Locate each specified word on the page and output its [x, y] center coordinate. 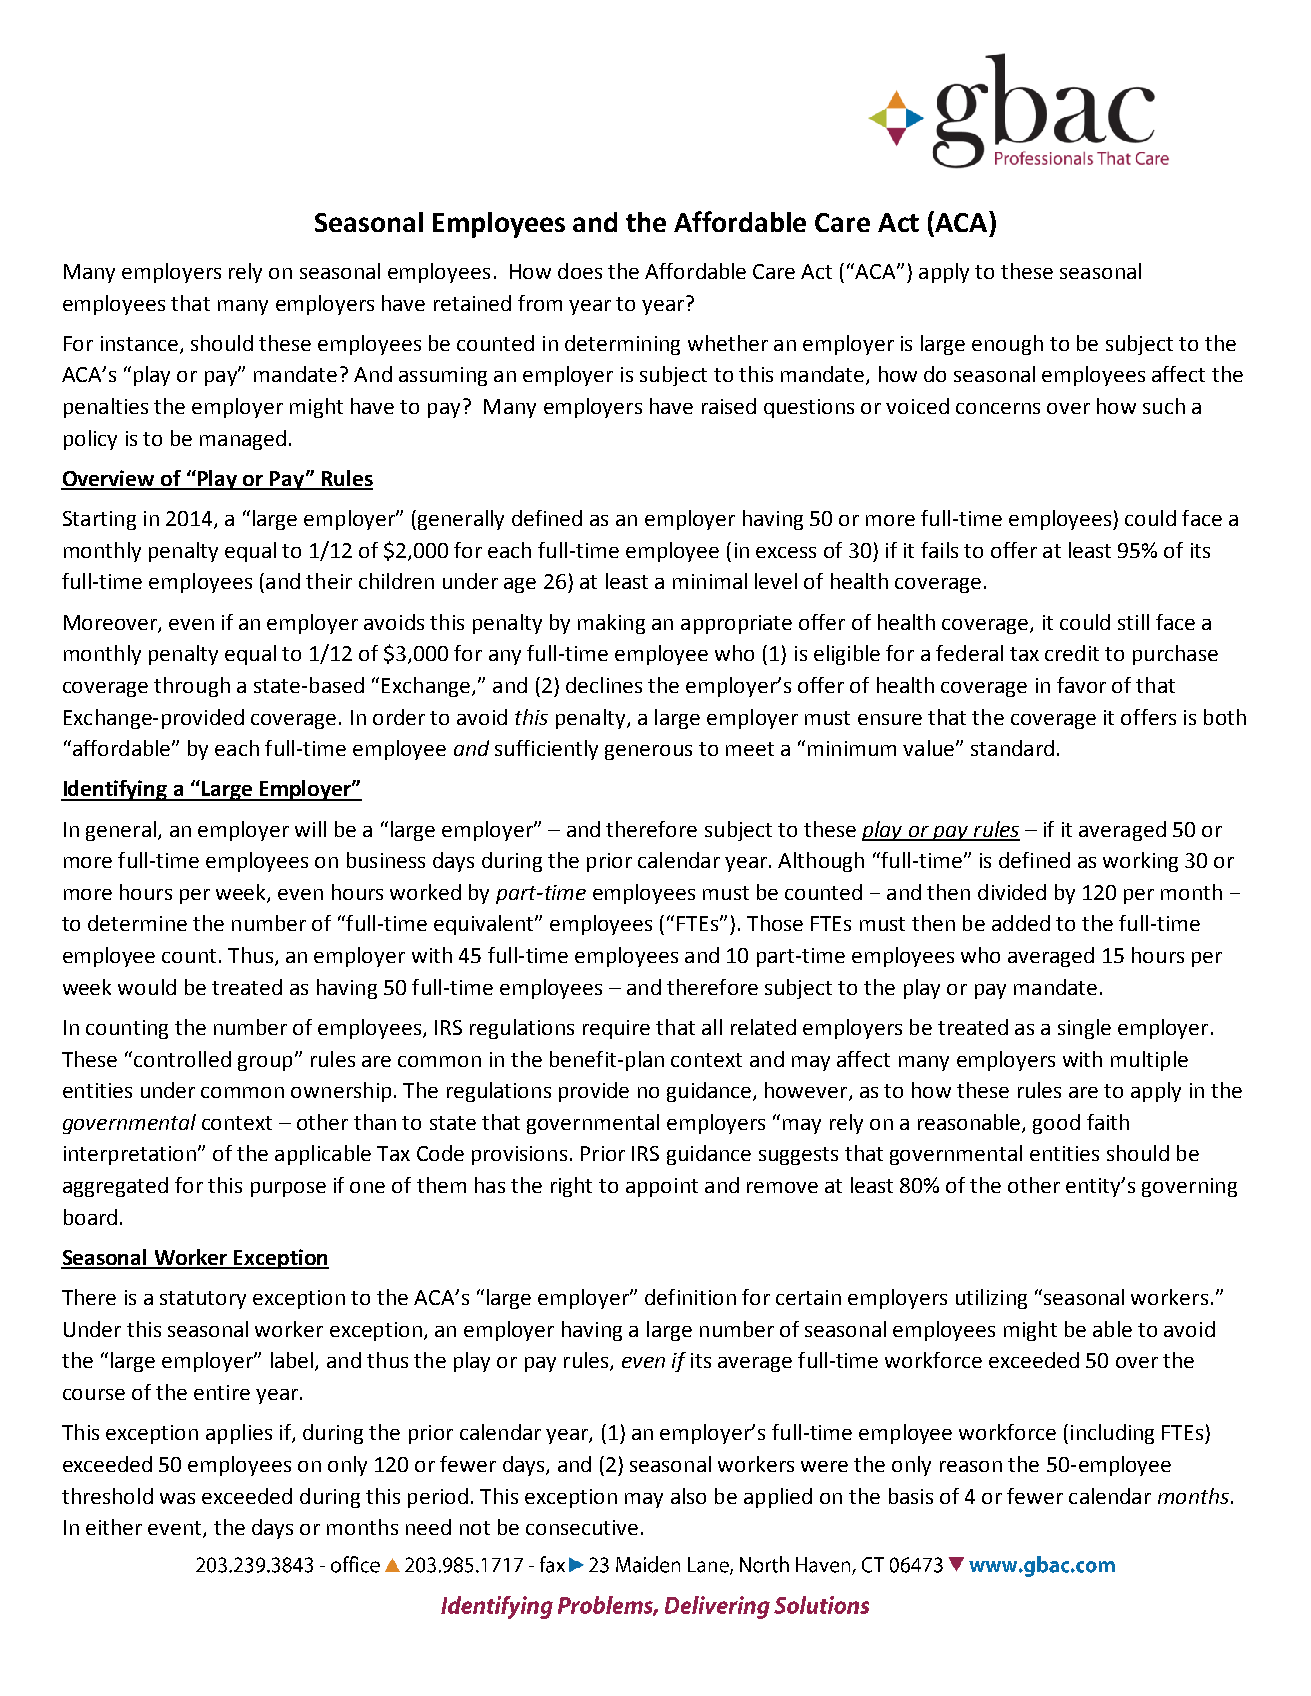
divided [1012, 892]
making [611, 624]
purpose [288, 1189]
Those [775, 923]
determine [137, 923]
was [177, 1498]
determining [622, 345]
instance [139, 343]
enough [1007, 345]
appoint [662, 1187]
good [1056, 1124]
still [1133, 622]
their [329, 581]
